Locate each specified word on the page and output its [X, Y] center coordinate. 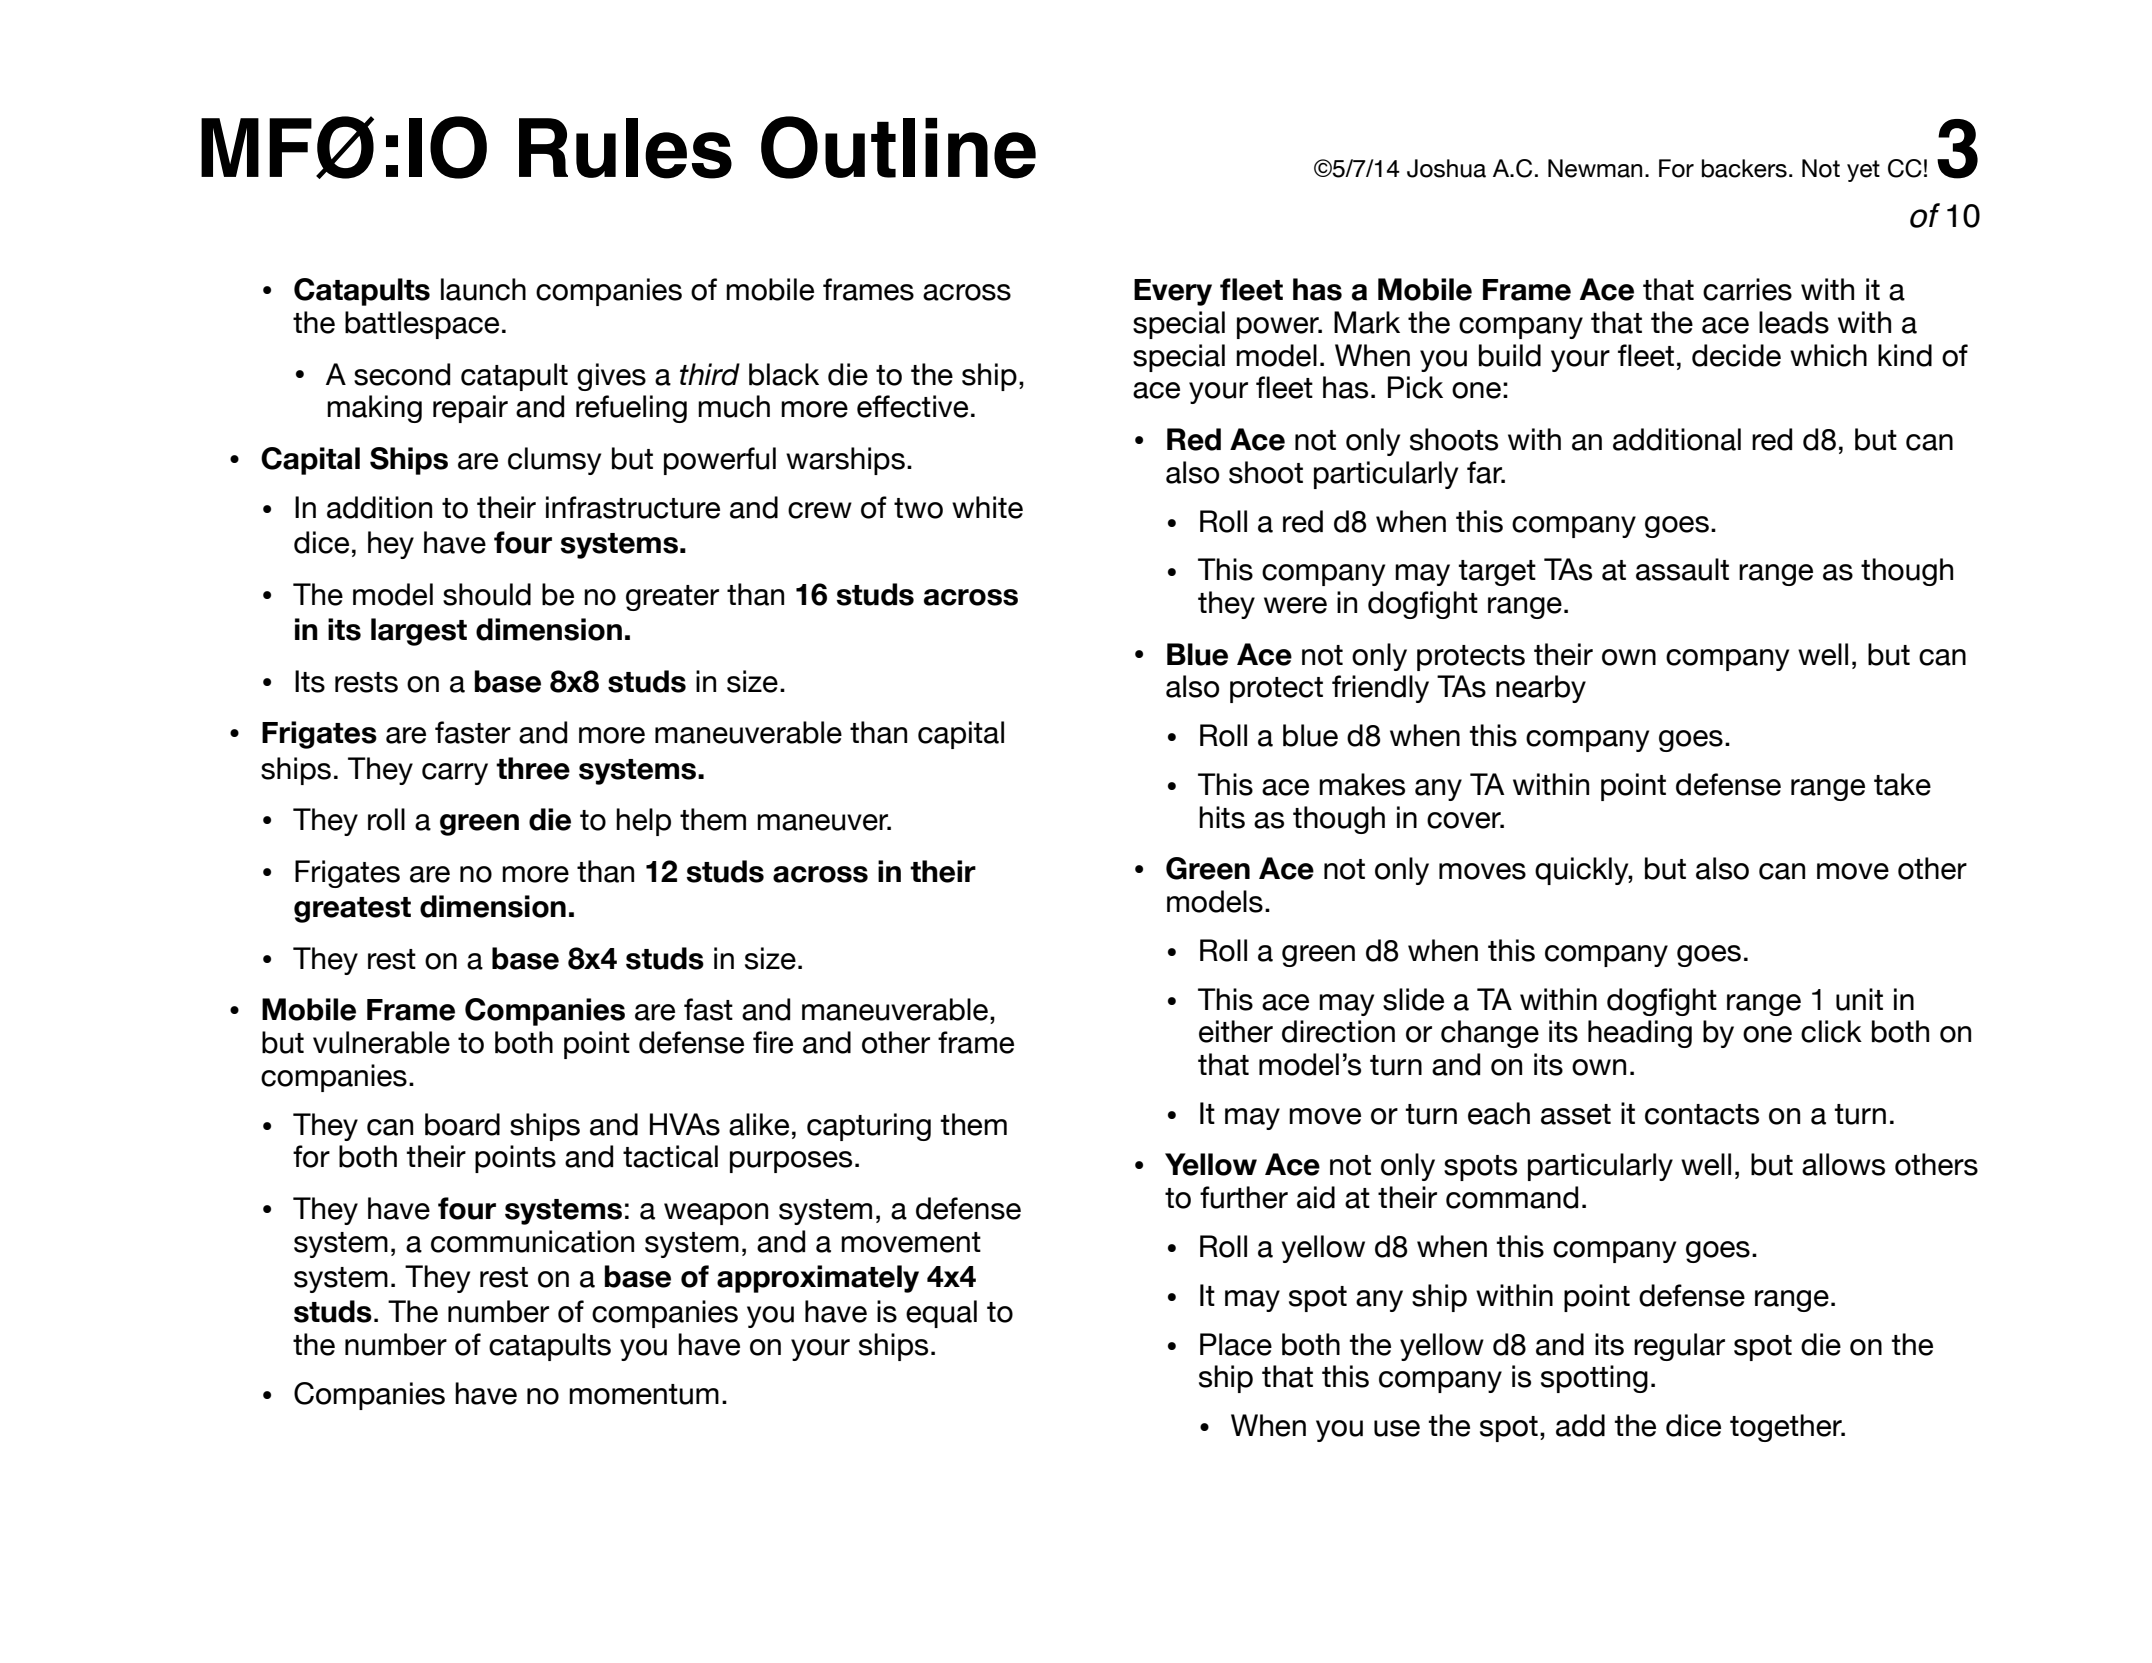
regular [1679, 1347]
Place [1236, 1344]
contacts [1702, 1114]
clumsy [554, 461]
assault [1682, 569]
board [462, 1124]
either [1236, 1031]
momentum [644, 1394]
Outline [898, 147]
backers [1744, 168]
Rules [625, 148]
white [987, 507]
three [533, 768]
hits [1222, 817]
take [1902, 784]
